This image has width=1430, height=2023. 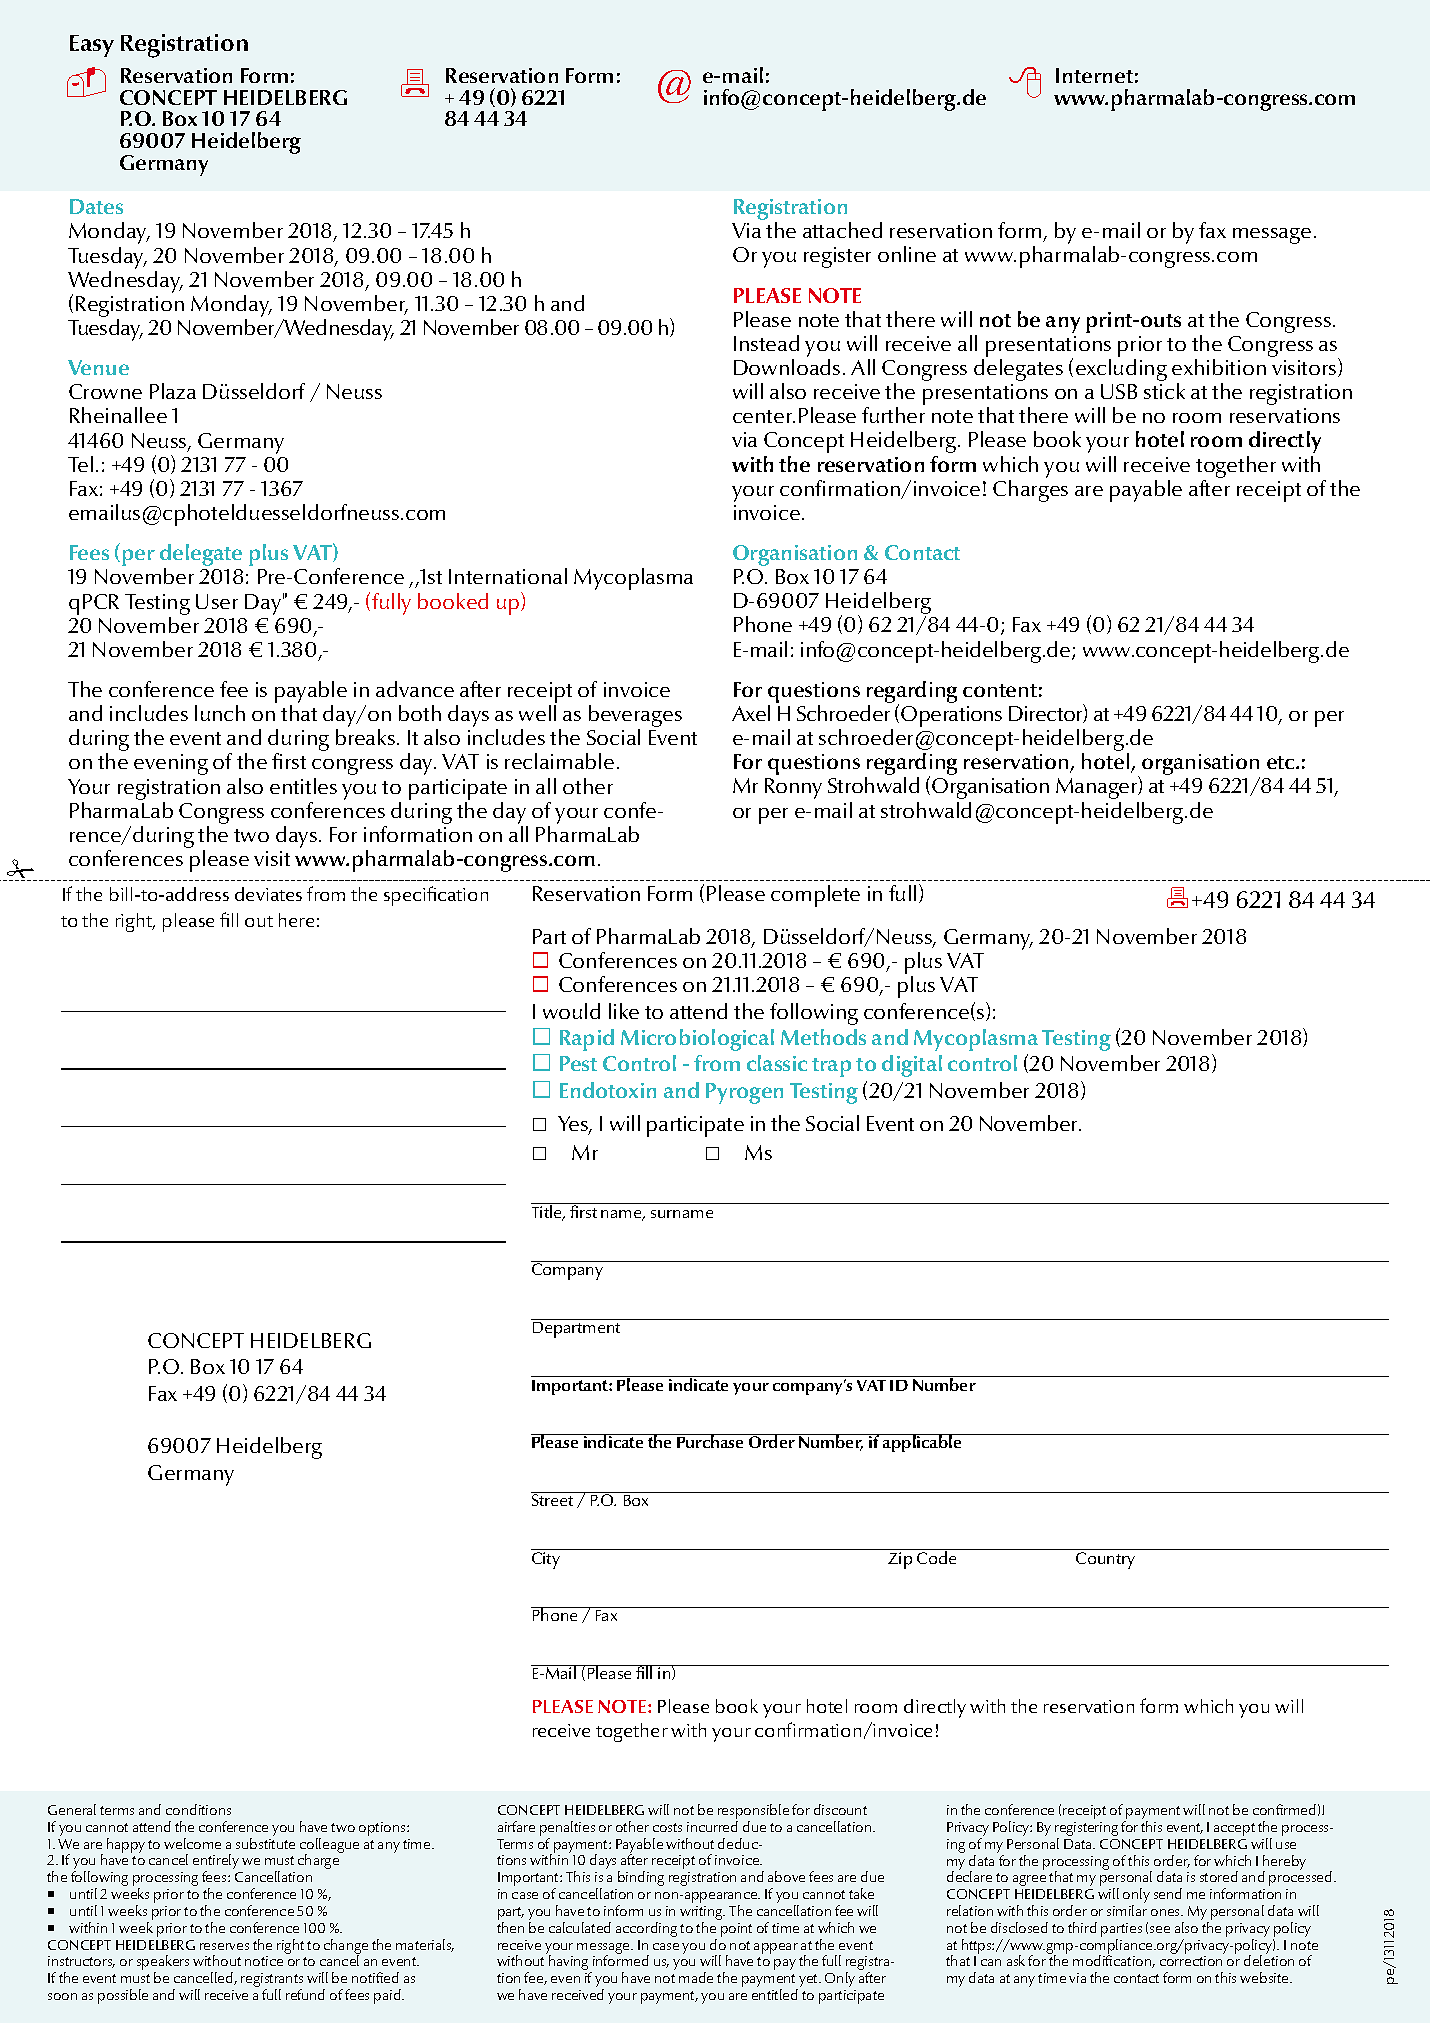 I want to click on Easy, so click(x=92, y=46).
